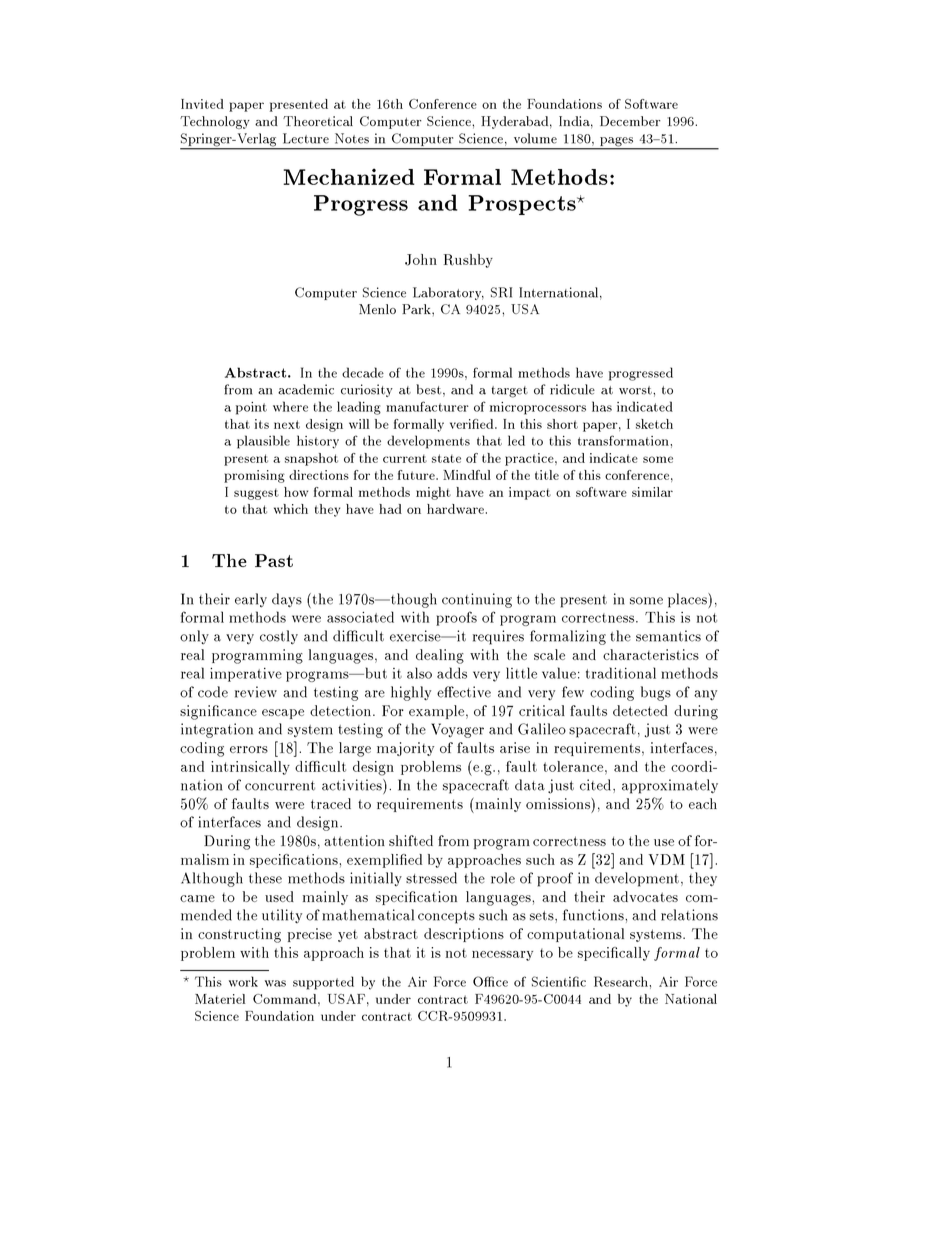  What do you see at coordinates (535, 138) in the screenshot?
I see `volume` at bounding box center [535, 138].
